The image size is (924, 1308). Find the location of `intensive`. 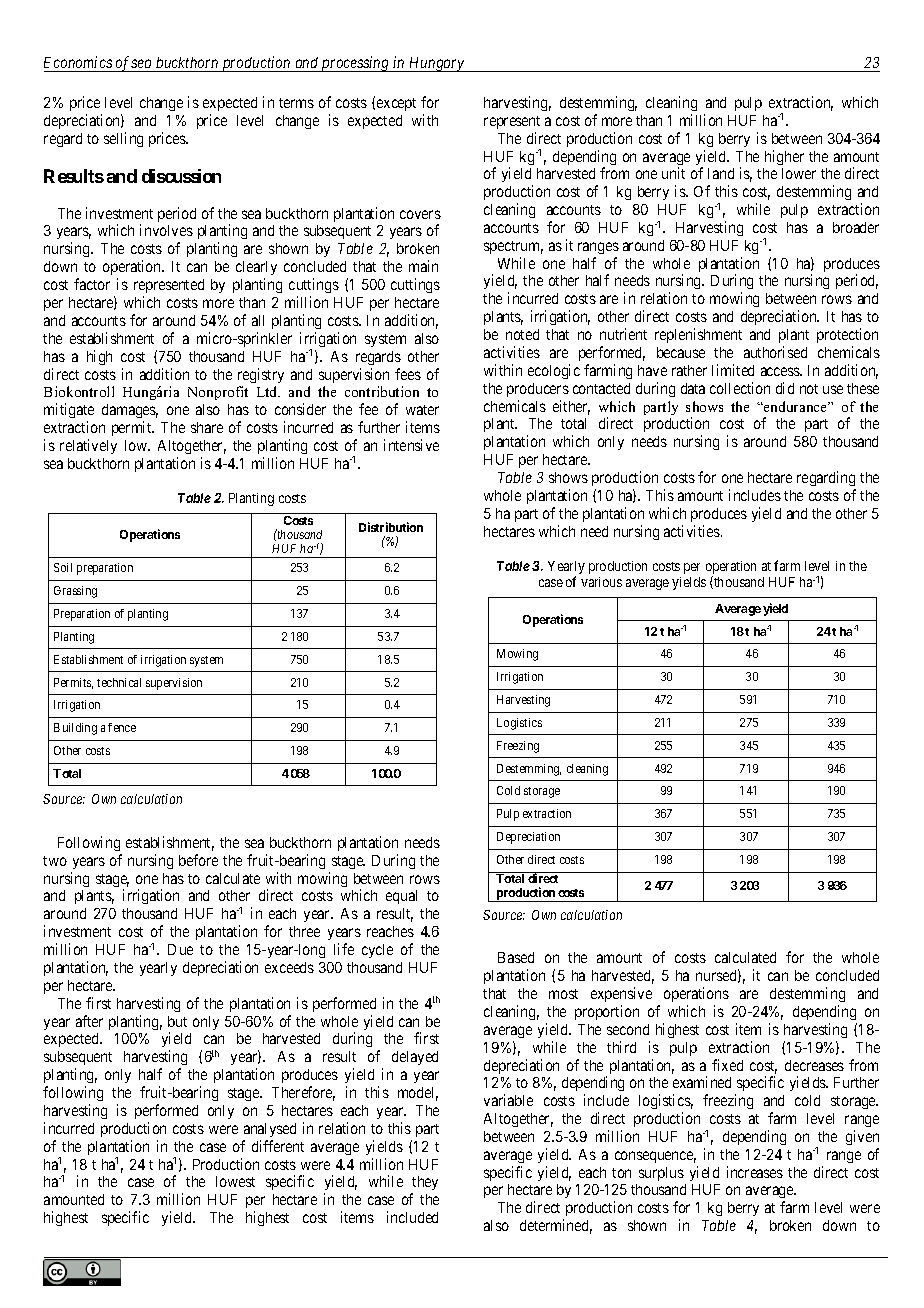

intensive is located at coordinates (411, 445).
